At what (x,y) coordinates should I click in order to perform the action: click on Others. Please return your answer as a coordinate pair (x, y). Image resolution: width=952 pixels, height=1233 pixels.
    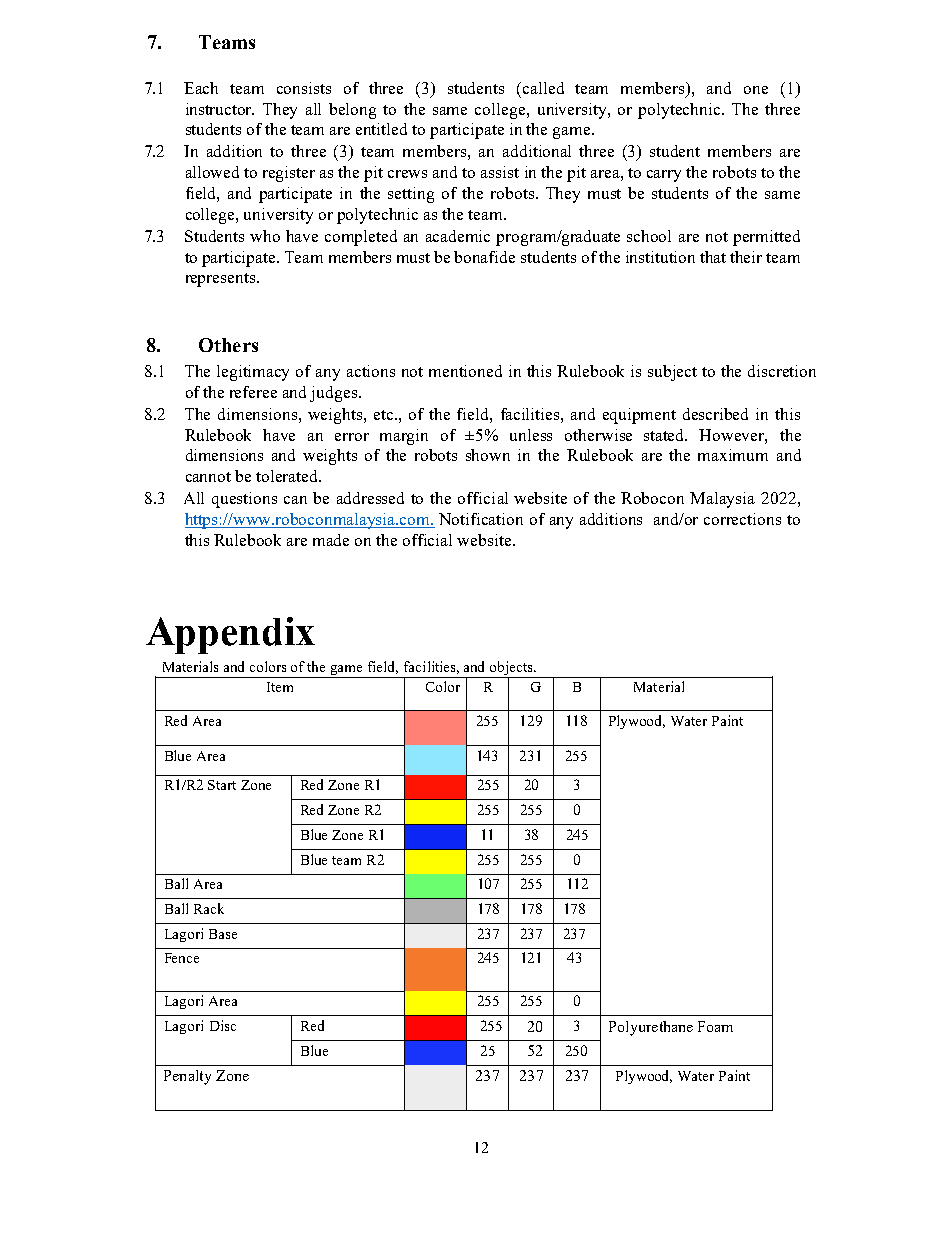
    Looking at the image, I should click on (228, 345).
